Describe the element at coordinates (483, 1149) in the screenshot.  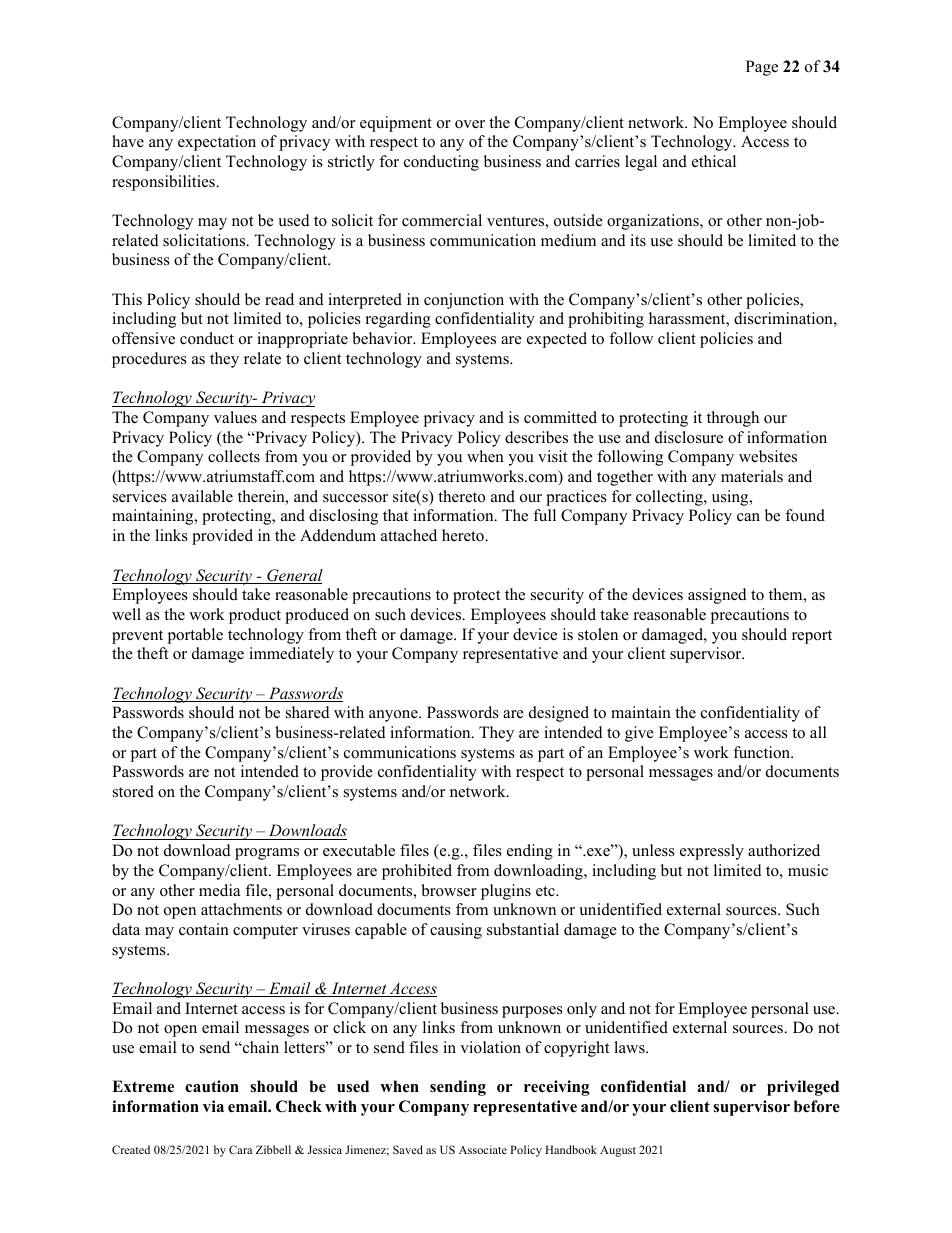
I see `Associate` at that location.
